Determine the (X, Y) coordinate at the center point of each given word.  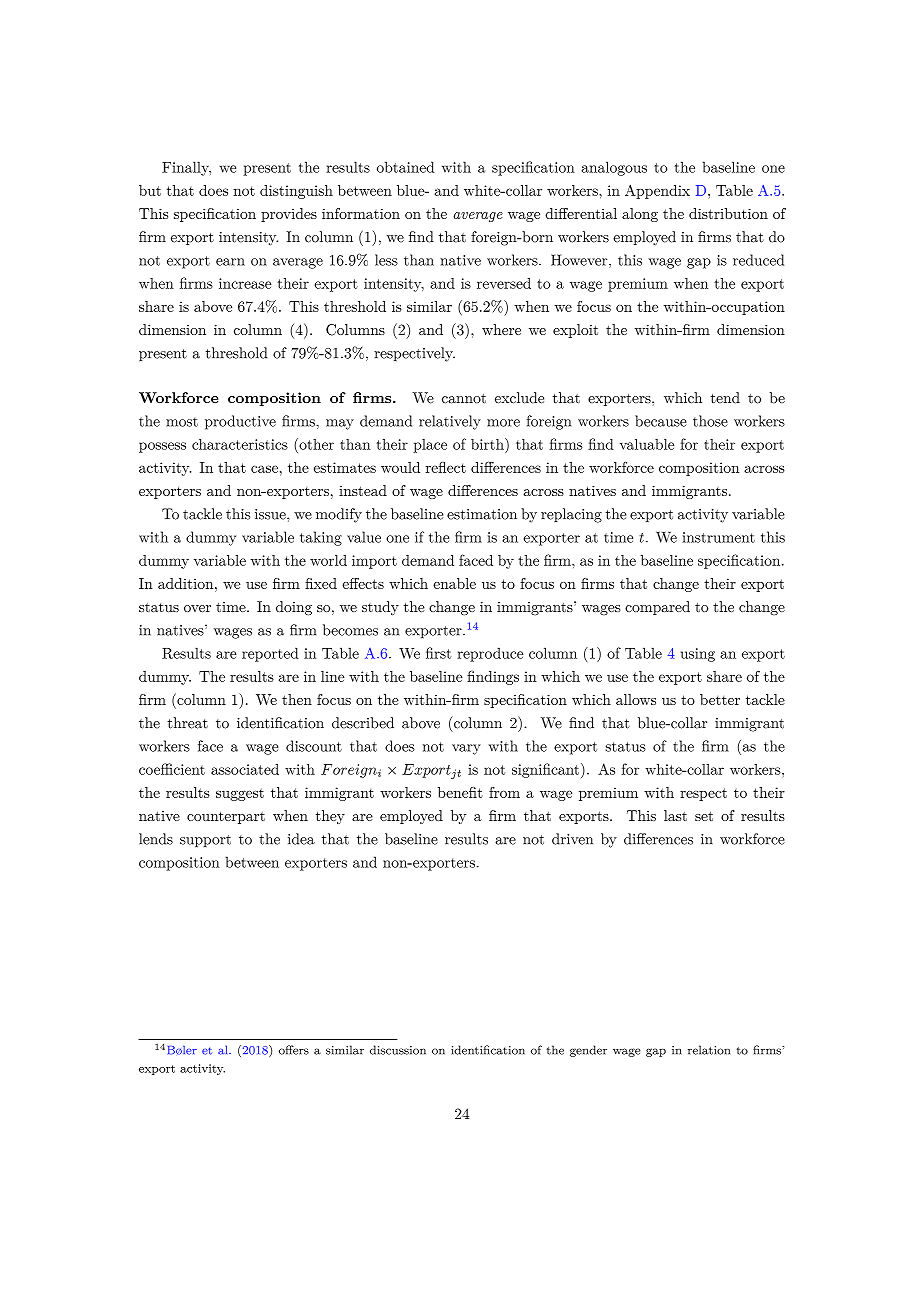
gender (588, 1051)
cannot (464, 399)
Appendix (657, 191)
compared (657, 608)
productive (240, 422)
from (504, 792)
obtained (405, 167)
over (197, 608)
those (710, 421)
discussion (398, 1050)
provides (289, 215)
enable (454, 583)
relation (709, 1050)
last (675, 815)
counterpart (226, 817)
